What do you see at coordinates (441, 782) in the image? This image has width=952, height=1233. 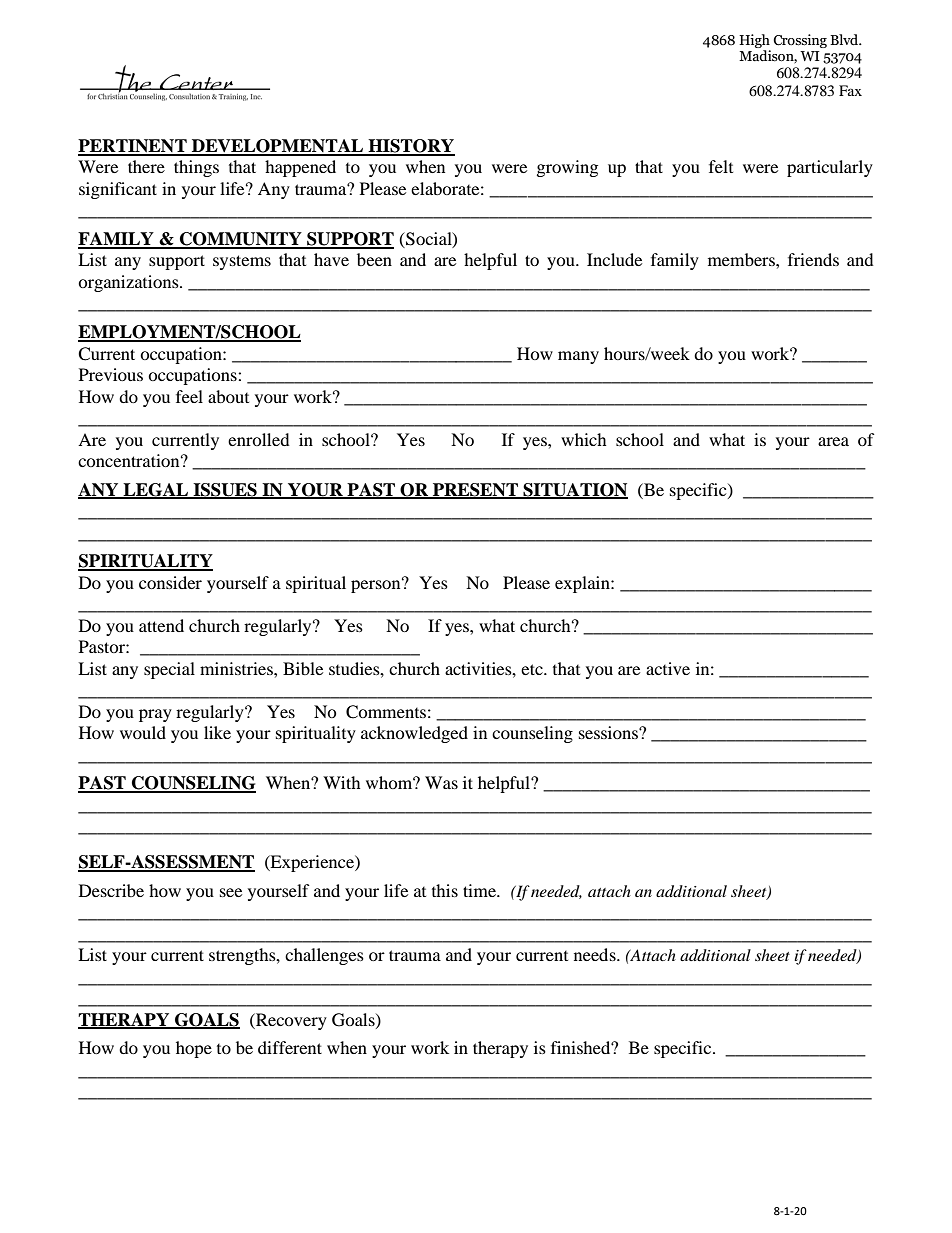 I see `Was` at bounding box center [441, 782].
